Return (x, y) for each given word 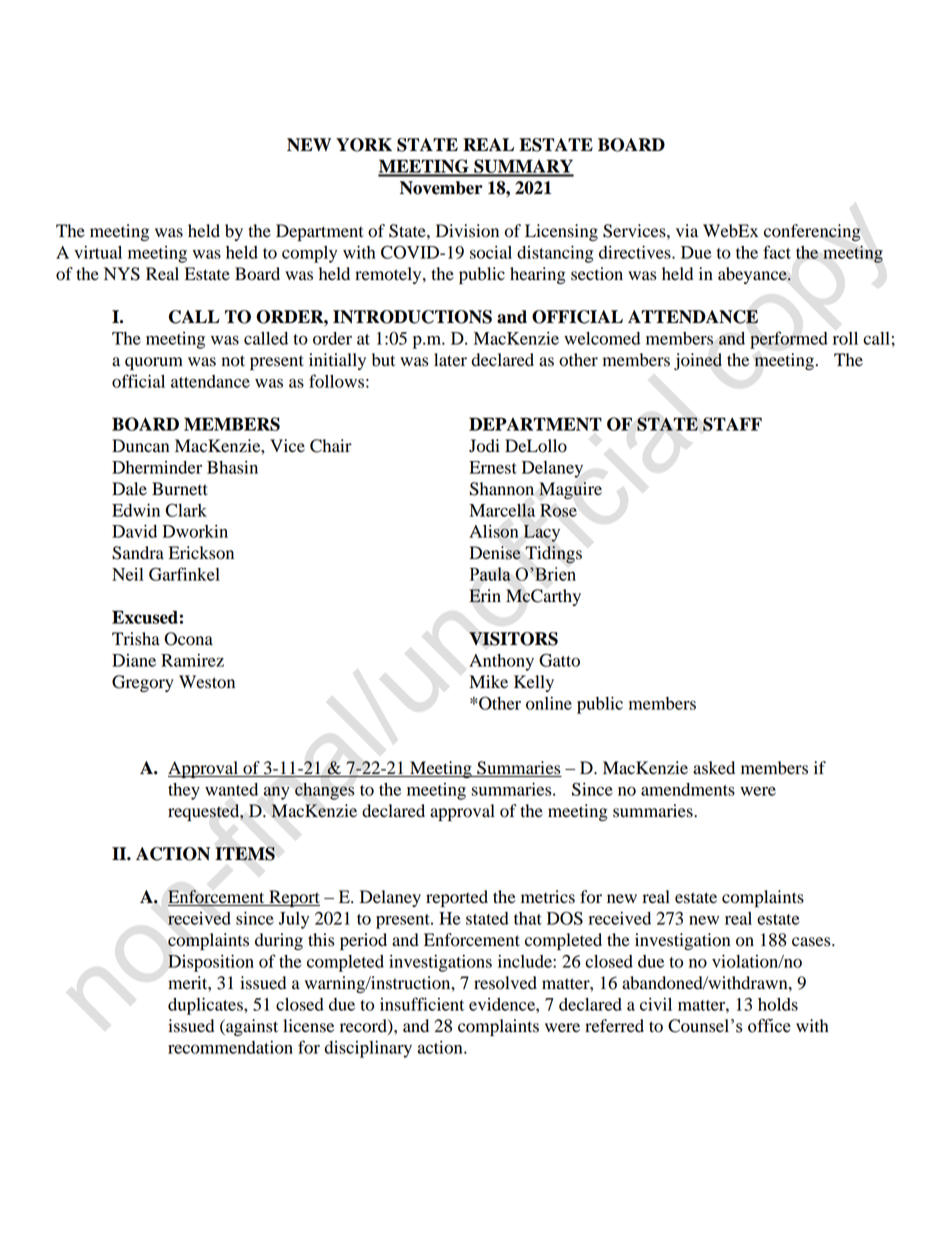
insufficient (422, 1004)
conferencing (812, 232)
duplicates (206, 1006)
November (441, 188)
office (769, 1025)
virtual (98, 252)
